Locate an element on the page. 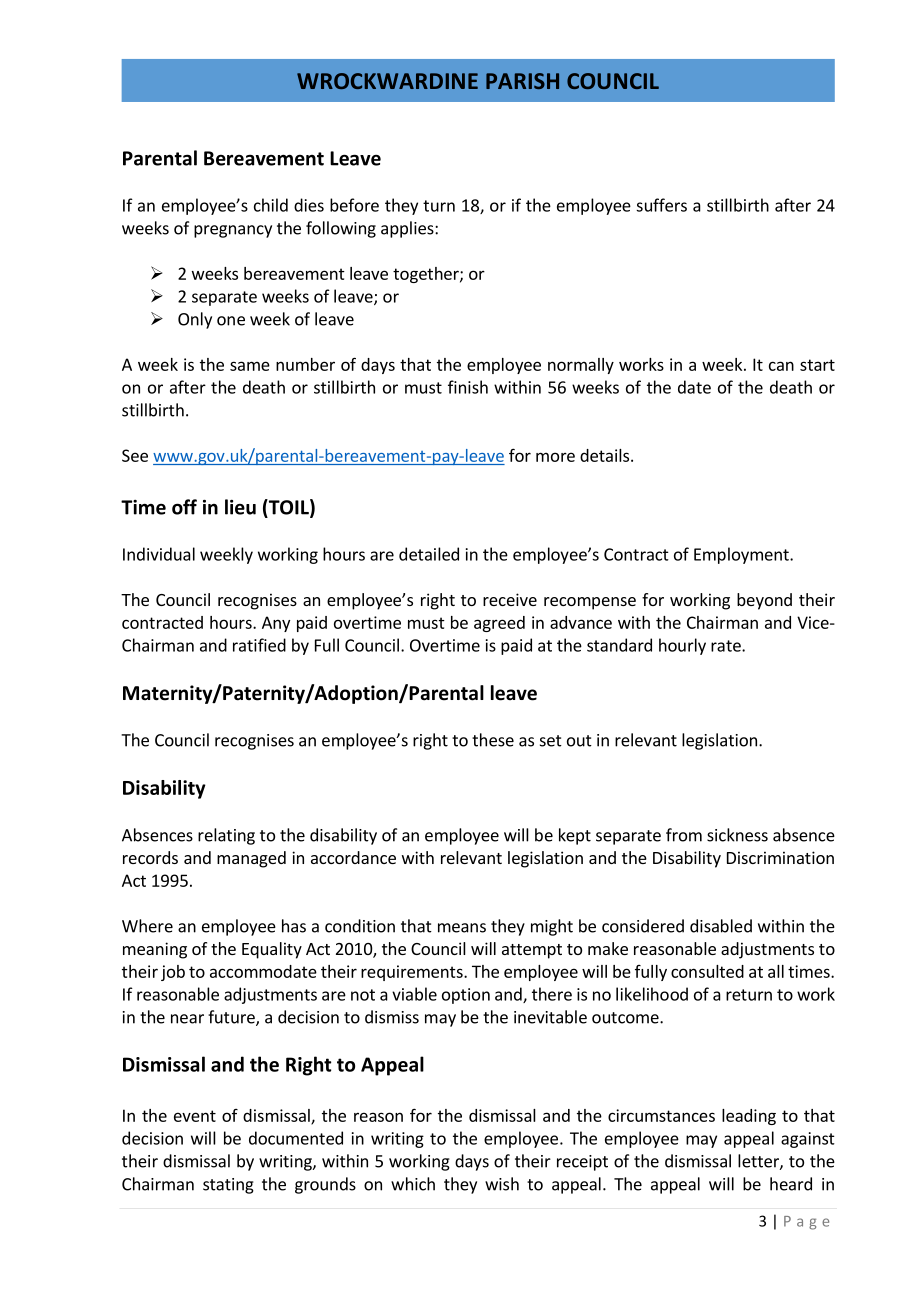  child is located at coordinates (271, 205).
